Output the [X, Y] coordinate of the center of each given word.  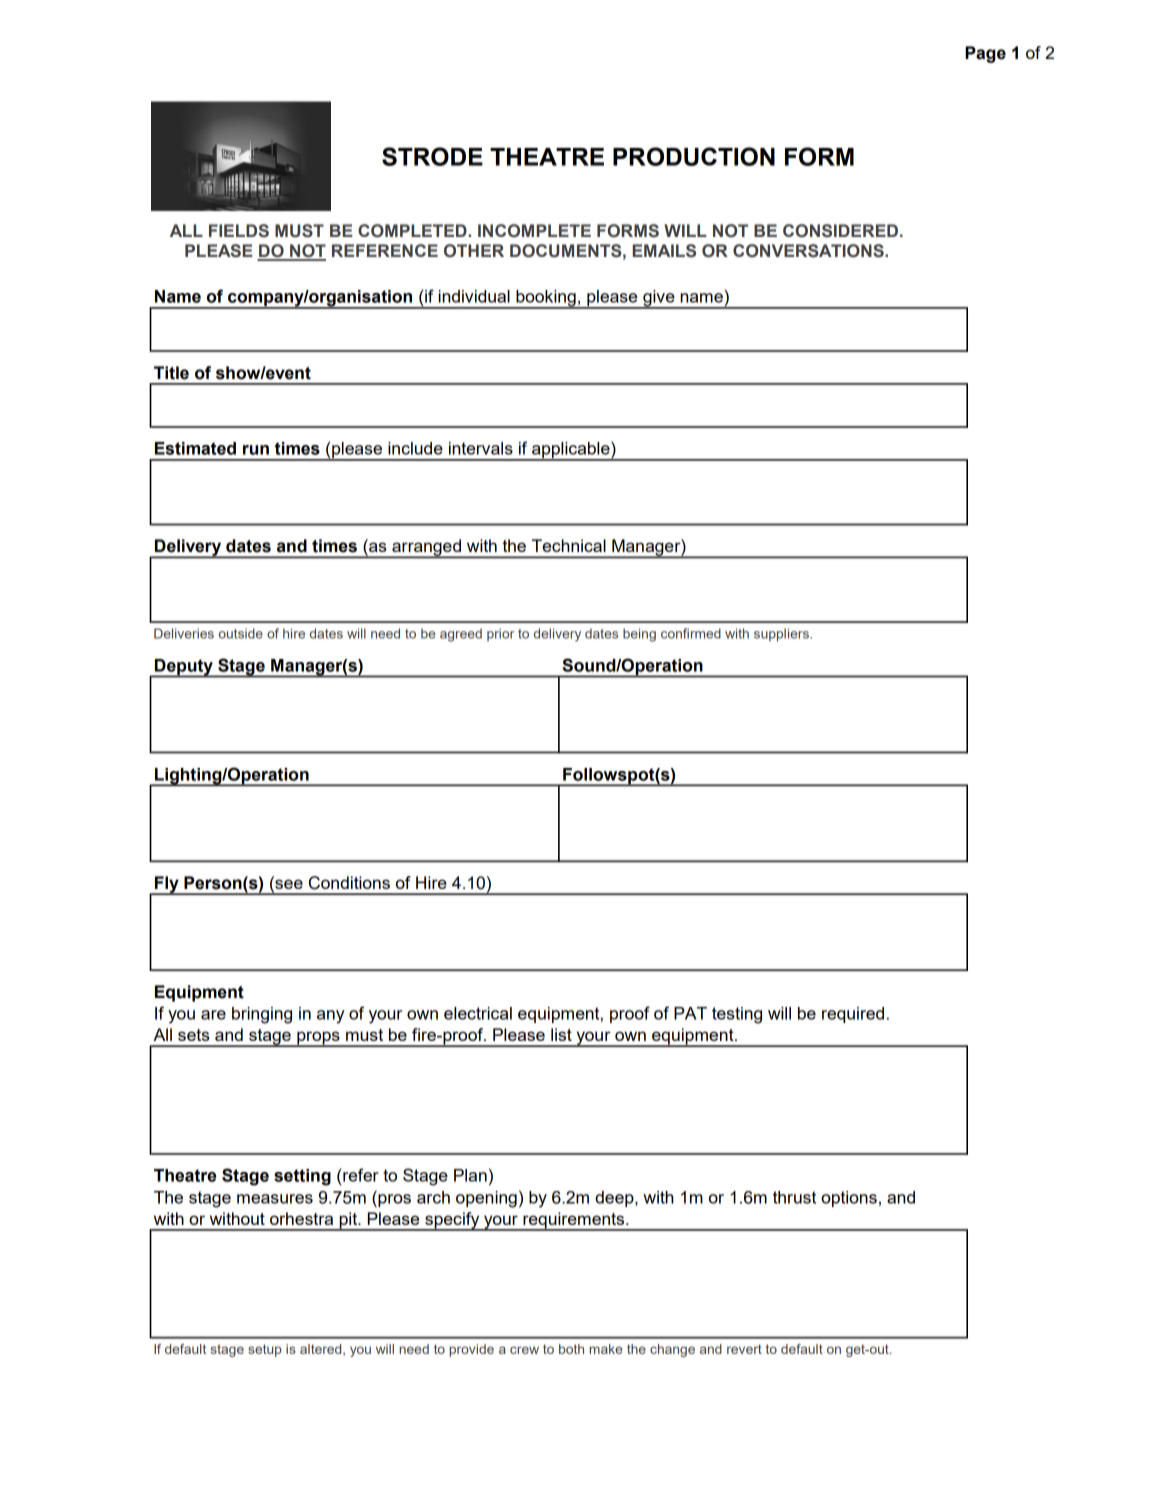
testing [737, 1015]
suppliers [782, 635]
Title [171, 373]
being [639, 635]
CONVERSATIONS [809, 251]
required [853, 1015]
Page [985, 54]
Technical [569, 545]
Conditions [349, 883]
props [318, 1039]
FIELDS [239, 231]
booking [546, 299]
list [561, 1034]
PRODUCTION [694, 156]
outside [241, 633]
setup [265, 1350]
